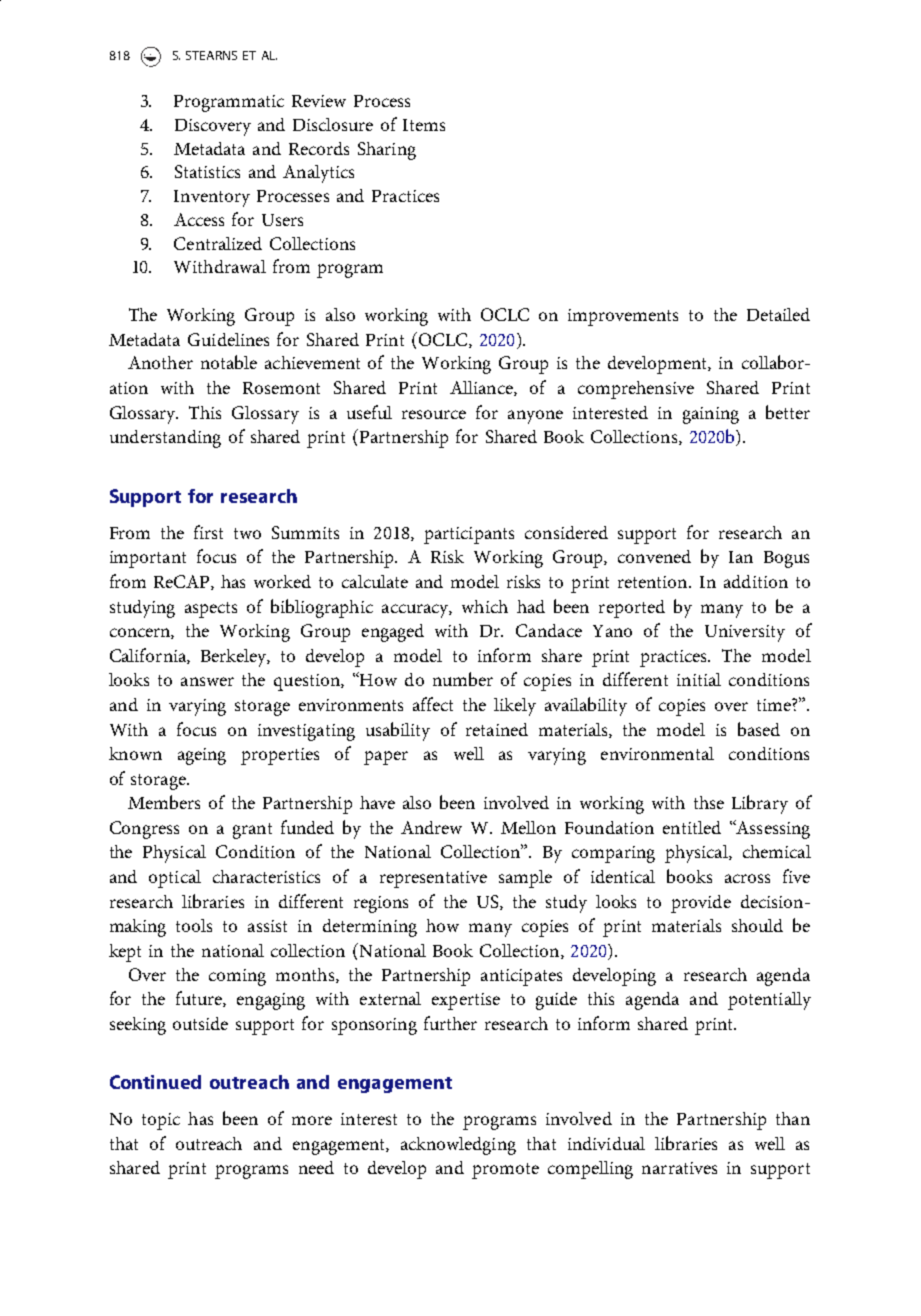 This screenshot has width=921, height=1316. What do you see at coordinates (161, 1121) in the screenshot?
I see `topic` at bounding box center [161, 1121].
